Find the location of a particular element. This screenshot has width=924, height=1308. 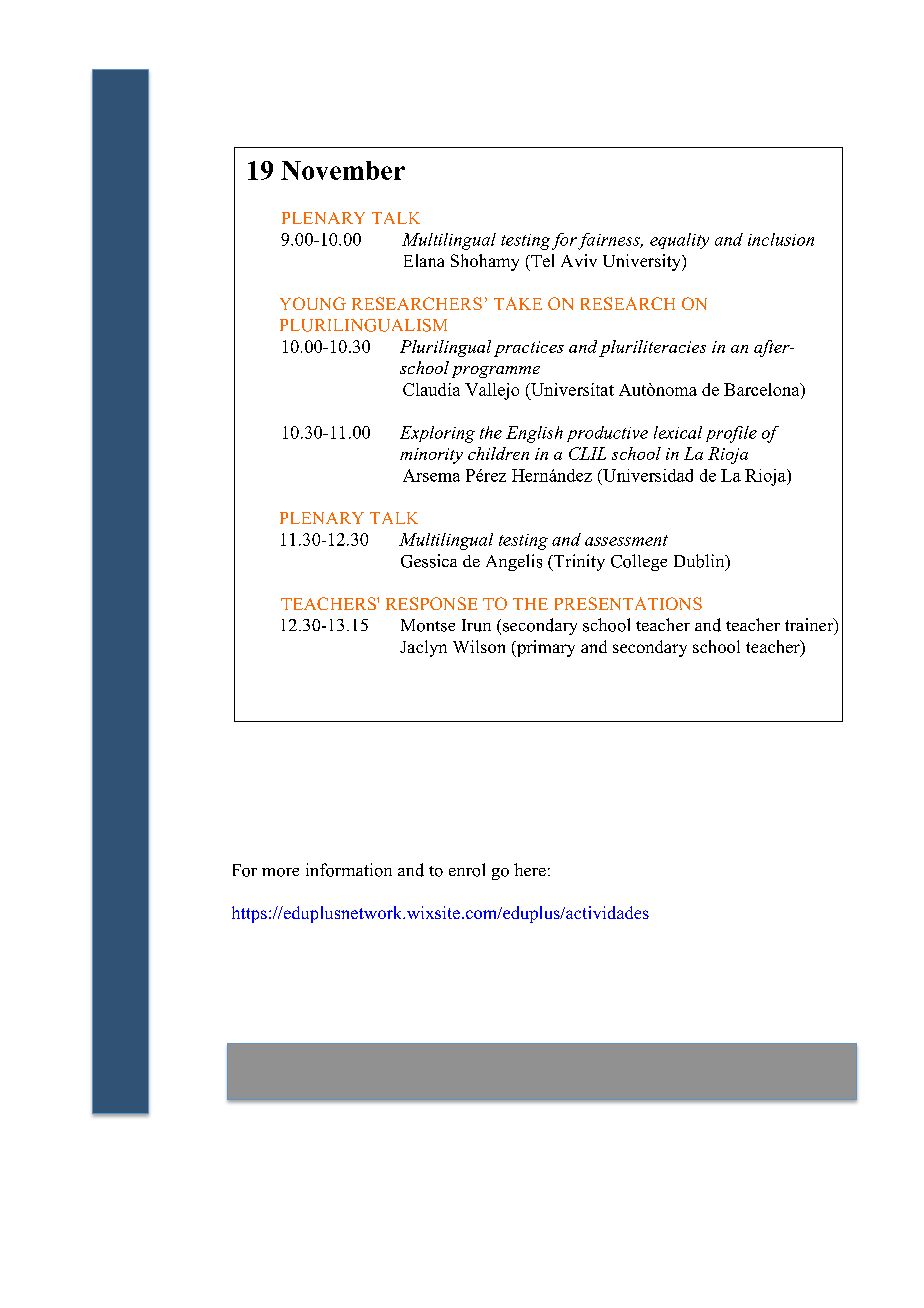

enrol is located at coordinates (467, 870).
